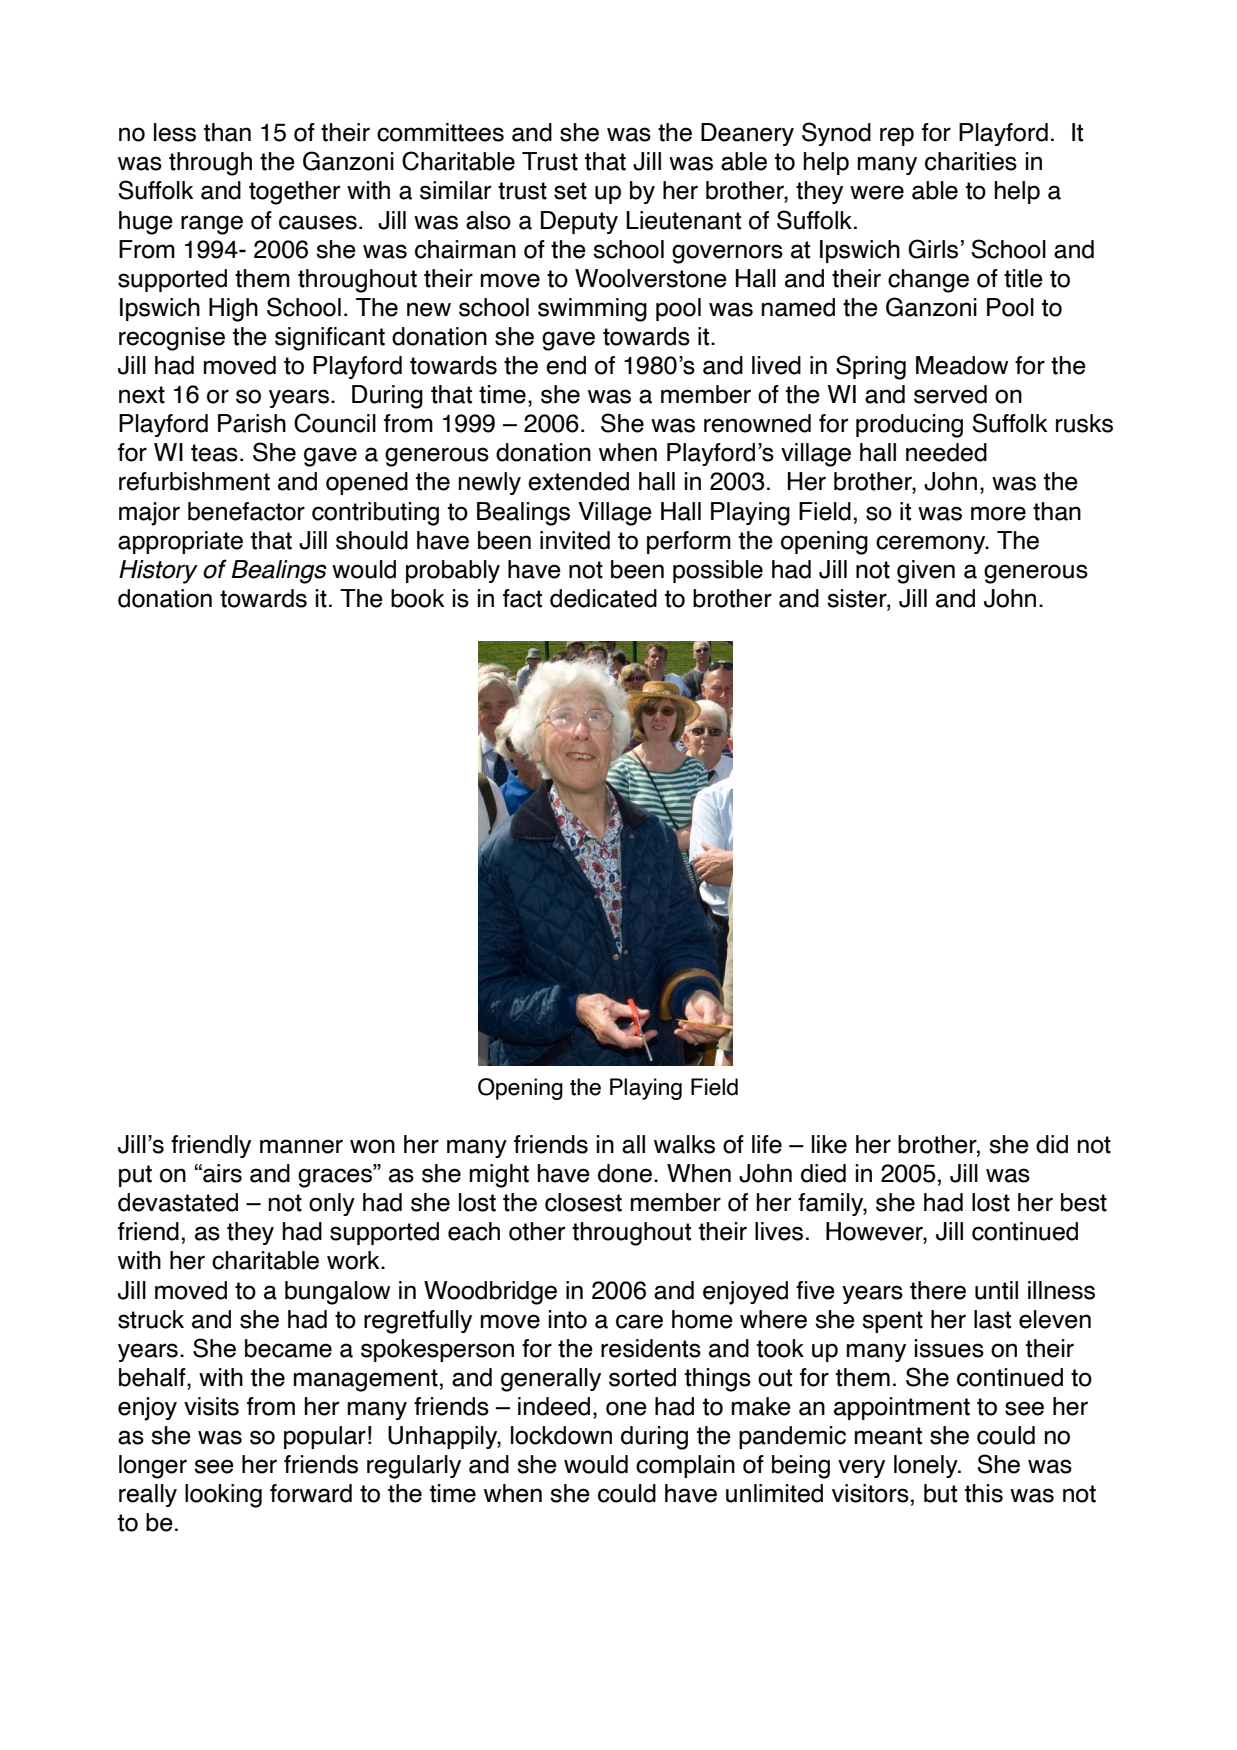 This image has width=1237, height=1750. I want to click on dedicated, so click(603, 598).
